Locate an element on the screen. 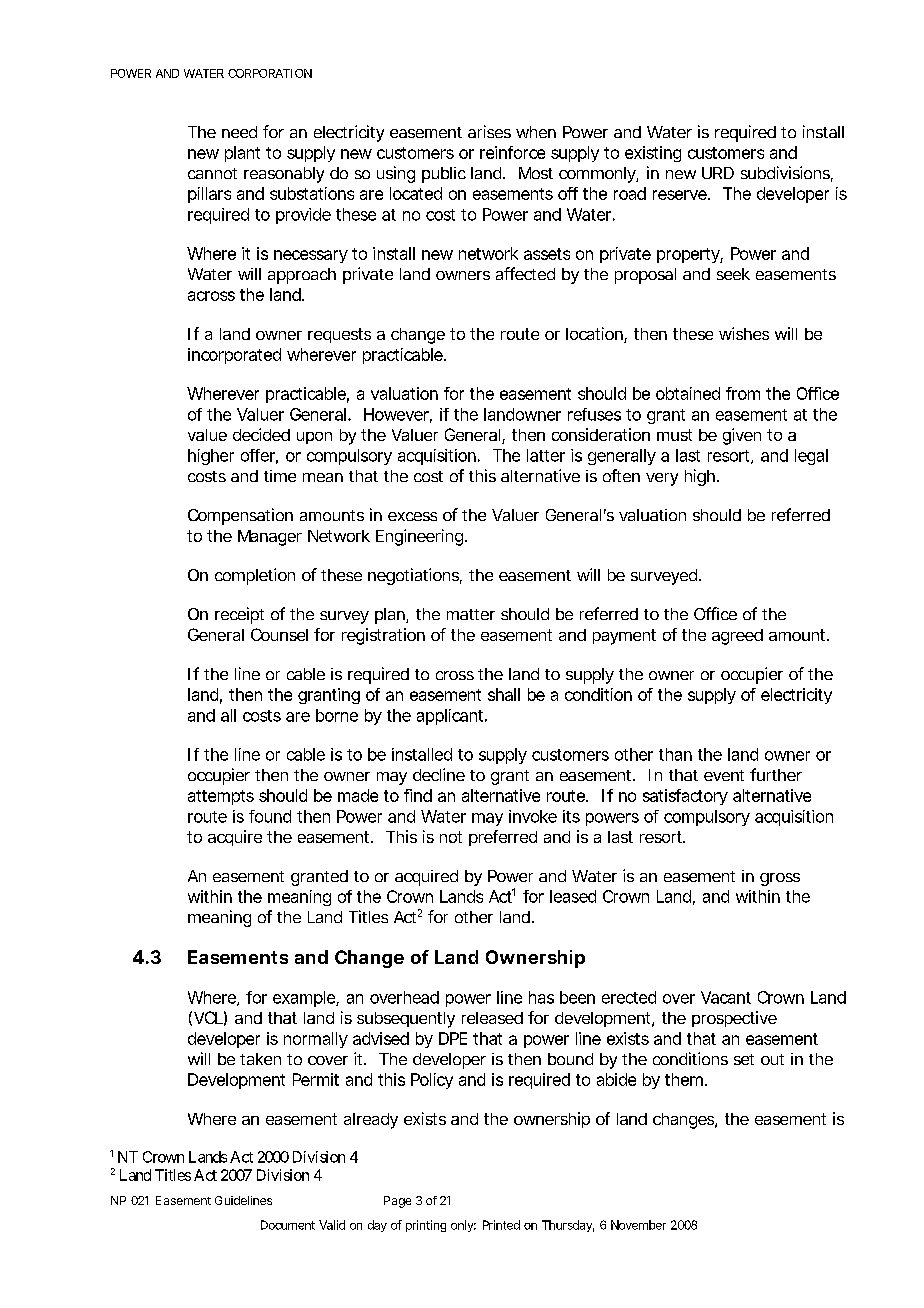 The image size is (924, 1308). reserve is located at coordinates (680, 195).
